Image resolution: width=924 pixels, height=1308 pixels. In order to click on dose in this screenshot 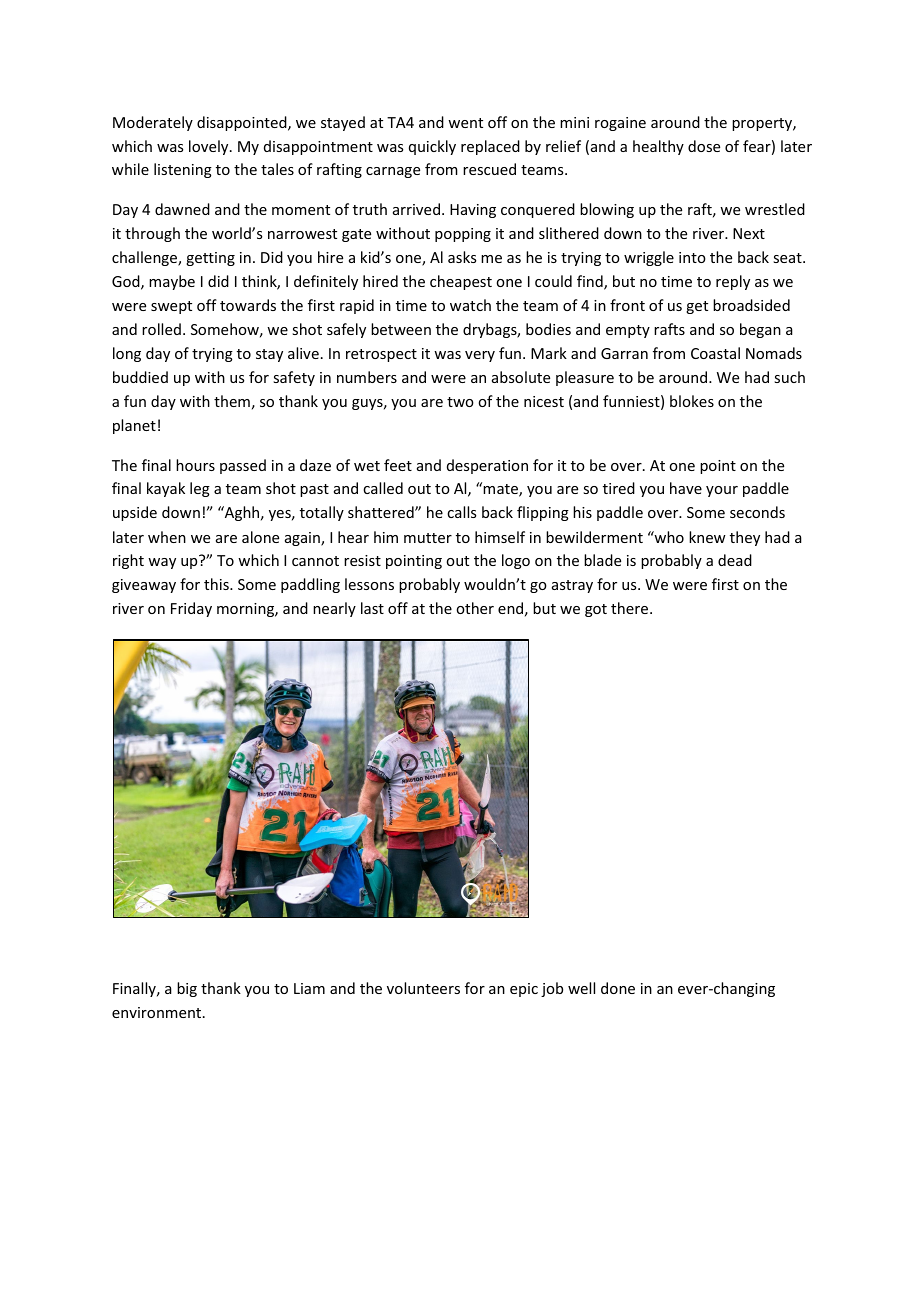, I will do `click(704, 146)`.
